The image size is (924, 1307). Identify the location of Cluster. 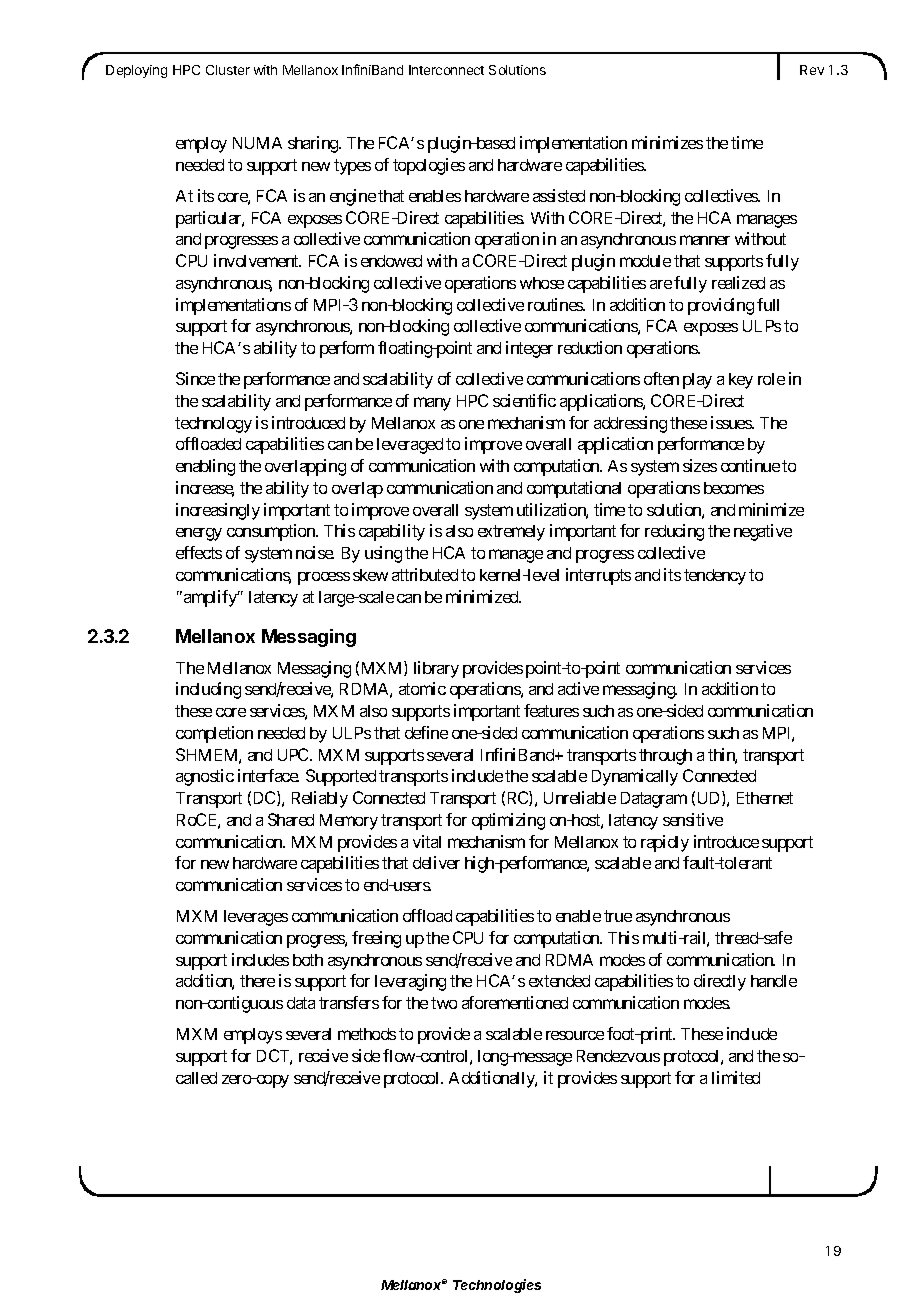
(228, 70).
